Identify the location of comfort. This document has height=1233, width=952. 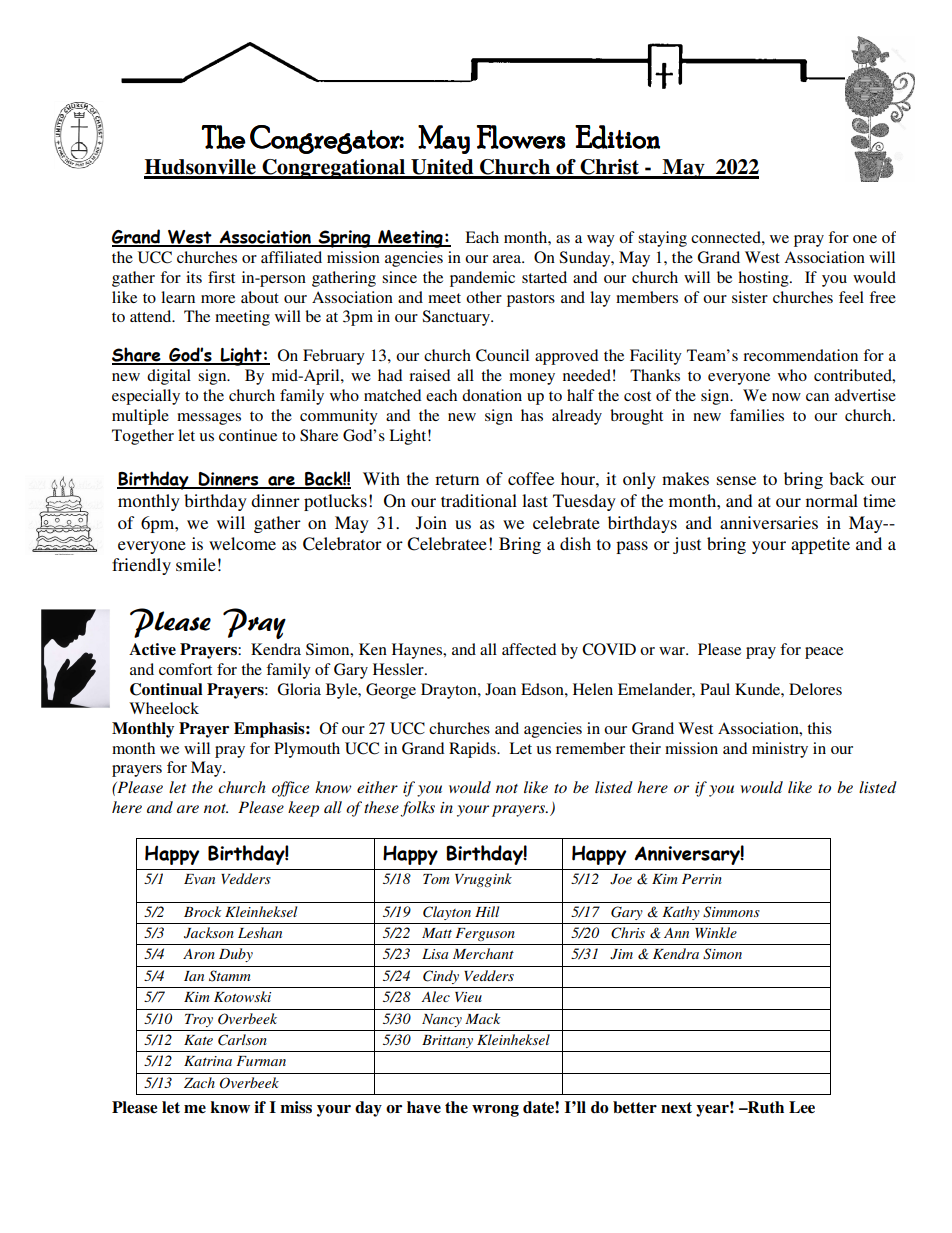
(185, 669).
